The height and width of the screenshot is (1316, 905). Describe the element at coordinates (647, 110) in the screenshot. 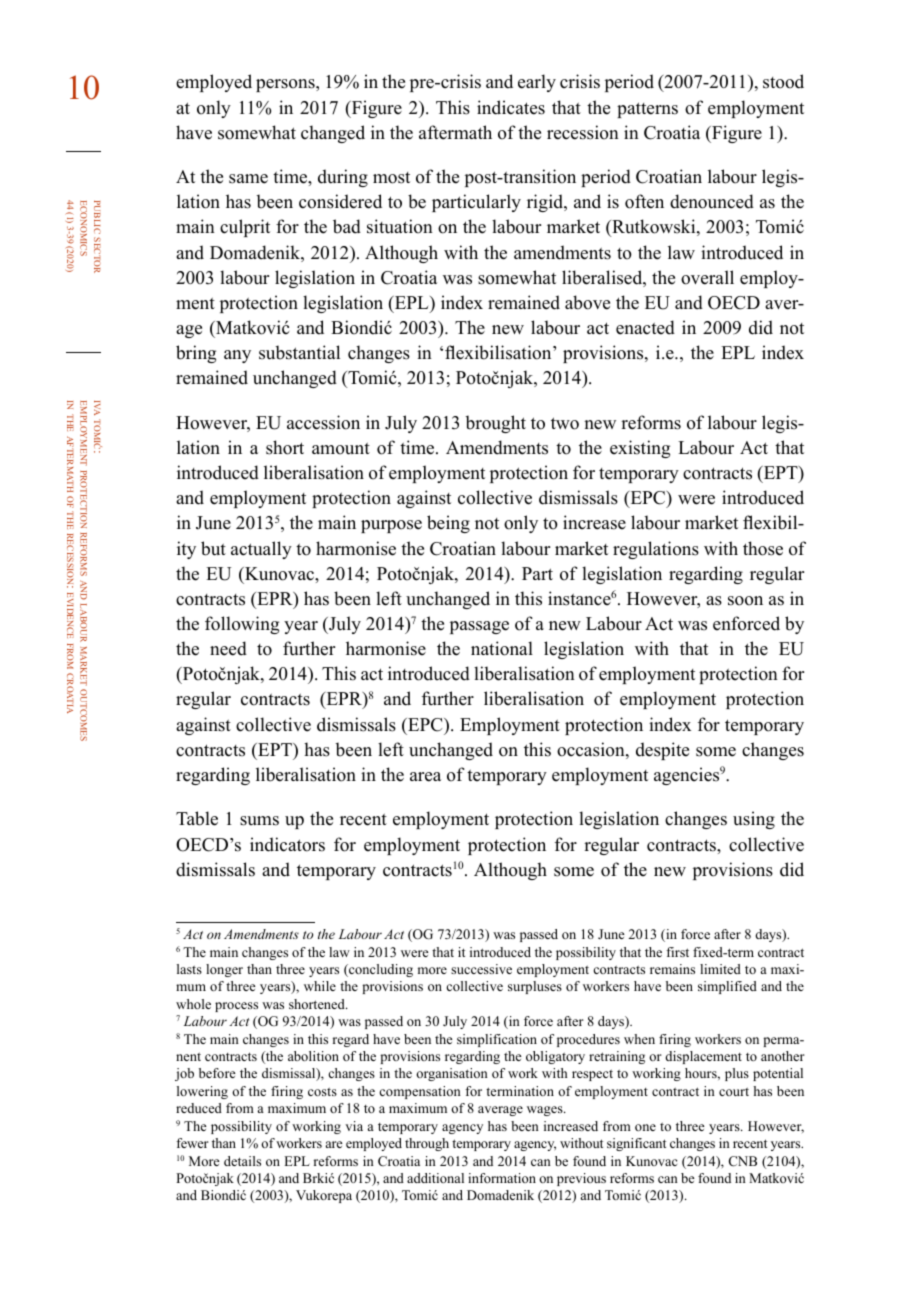

I see `patterns` at that location.
